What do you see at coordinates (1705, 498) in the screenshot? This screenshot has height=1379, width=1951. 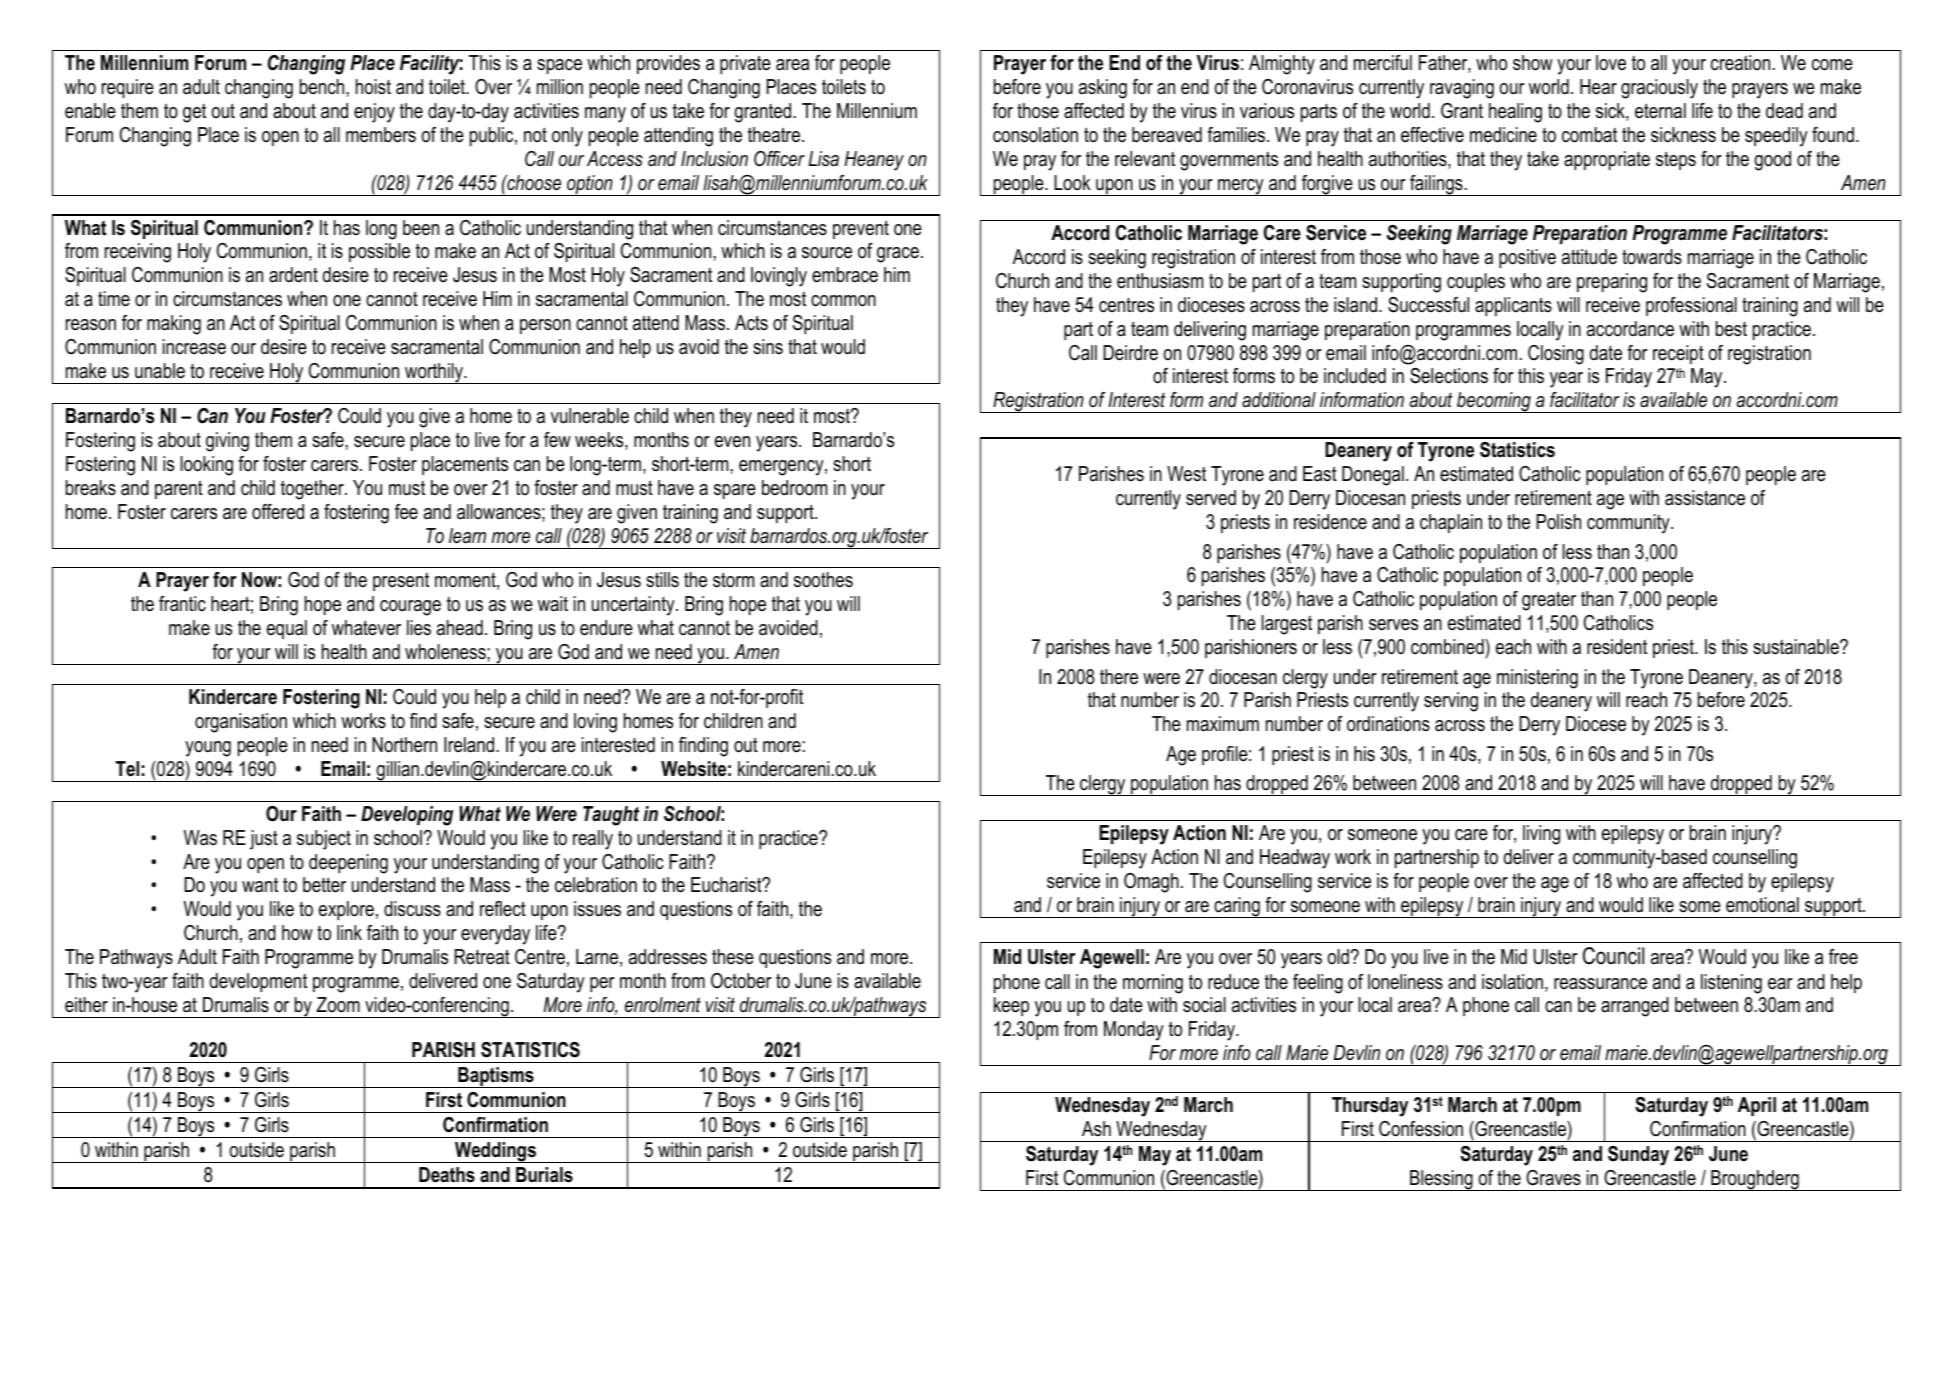 I see `assistance` at bounding box center [1705, 498].
